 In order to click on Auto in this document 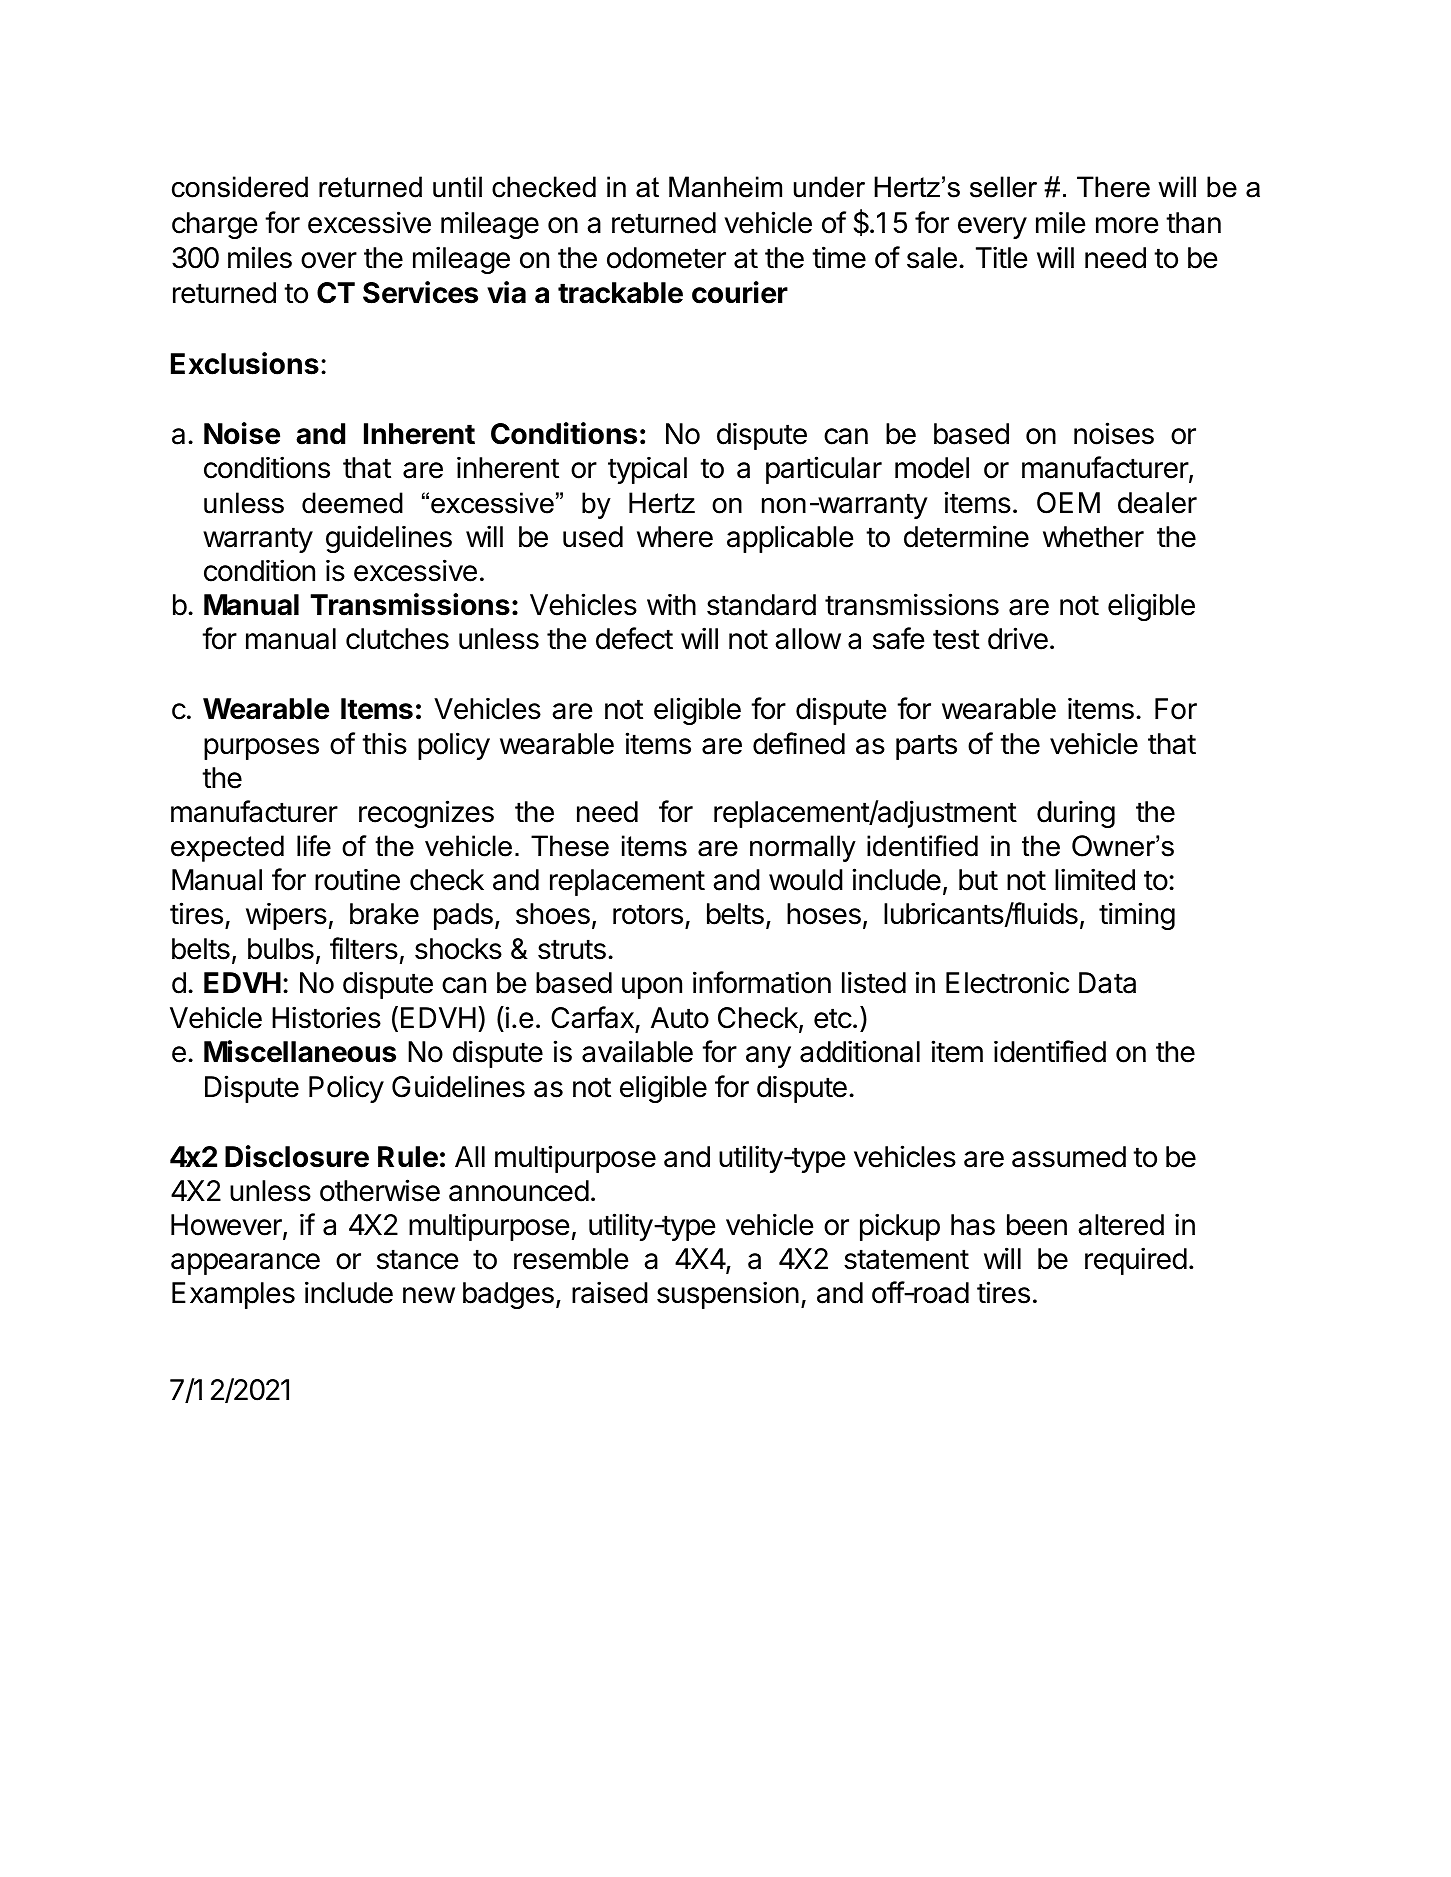, I will do `click(680, 1018)`.
